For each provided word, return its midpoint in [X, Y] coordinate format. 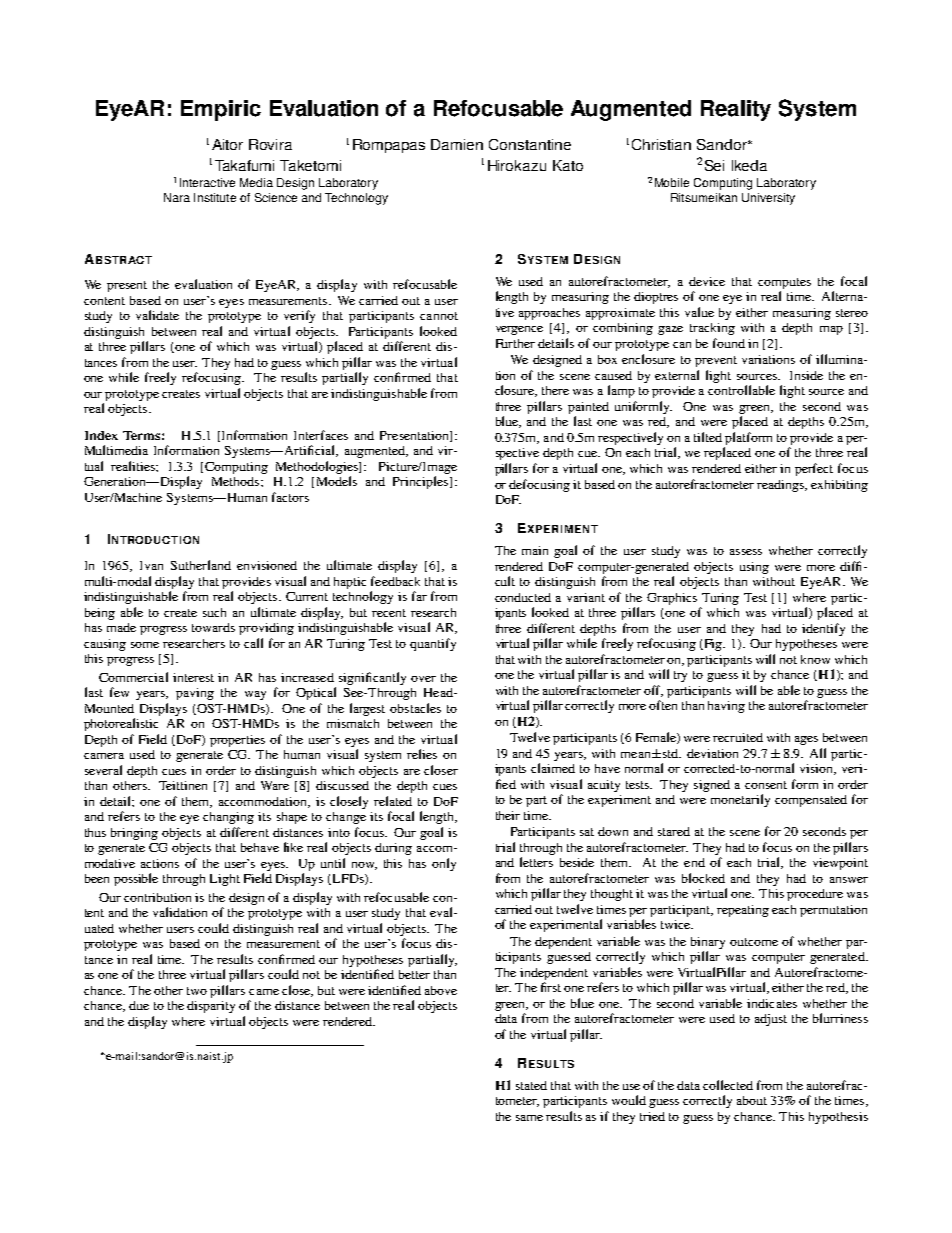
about [752, 1100]
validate [157, 315]
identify [823, 629]
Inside [806, 375]
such [214, 612]
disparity [211, 1007]
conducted [523, 597]
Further [515, 343]
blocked [703, 878]
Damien [457, 144]
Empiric [221, 110]
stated [531, 1085]
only [444, 864]
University [768, 199]
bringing [134, 834]
